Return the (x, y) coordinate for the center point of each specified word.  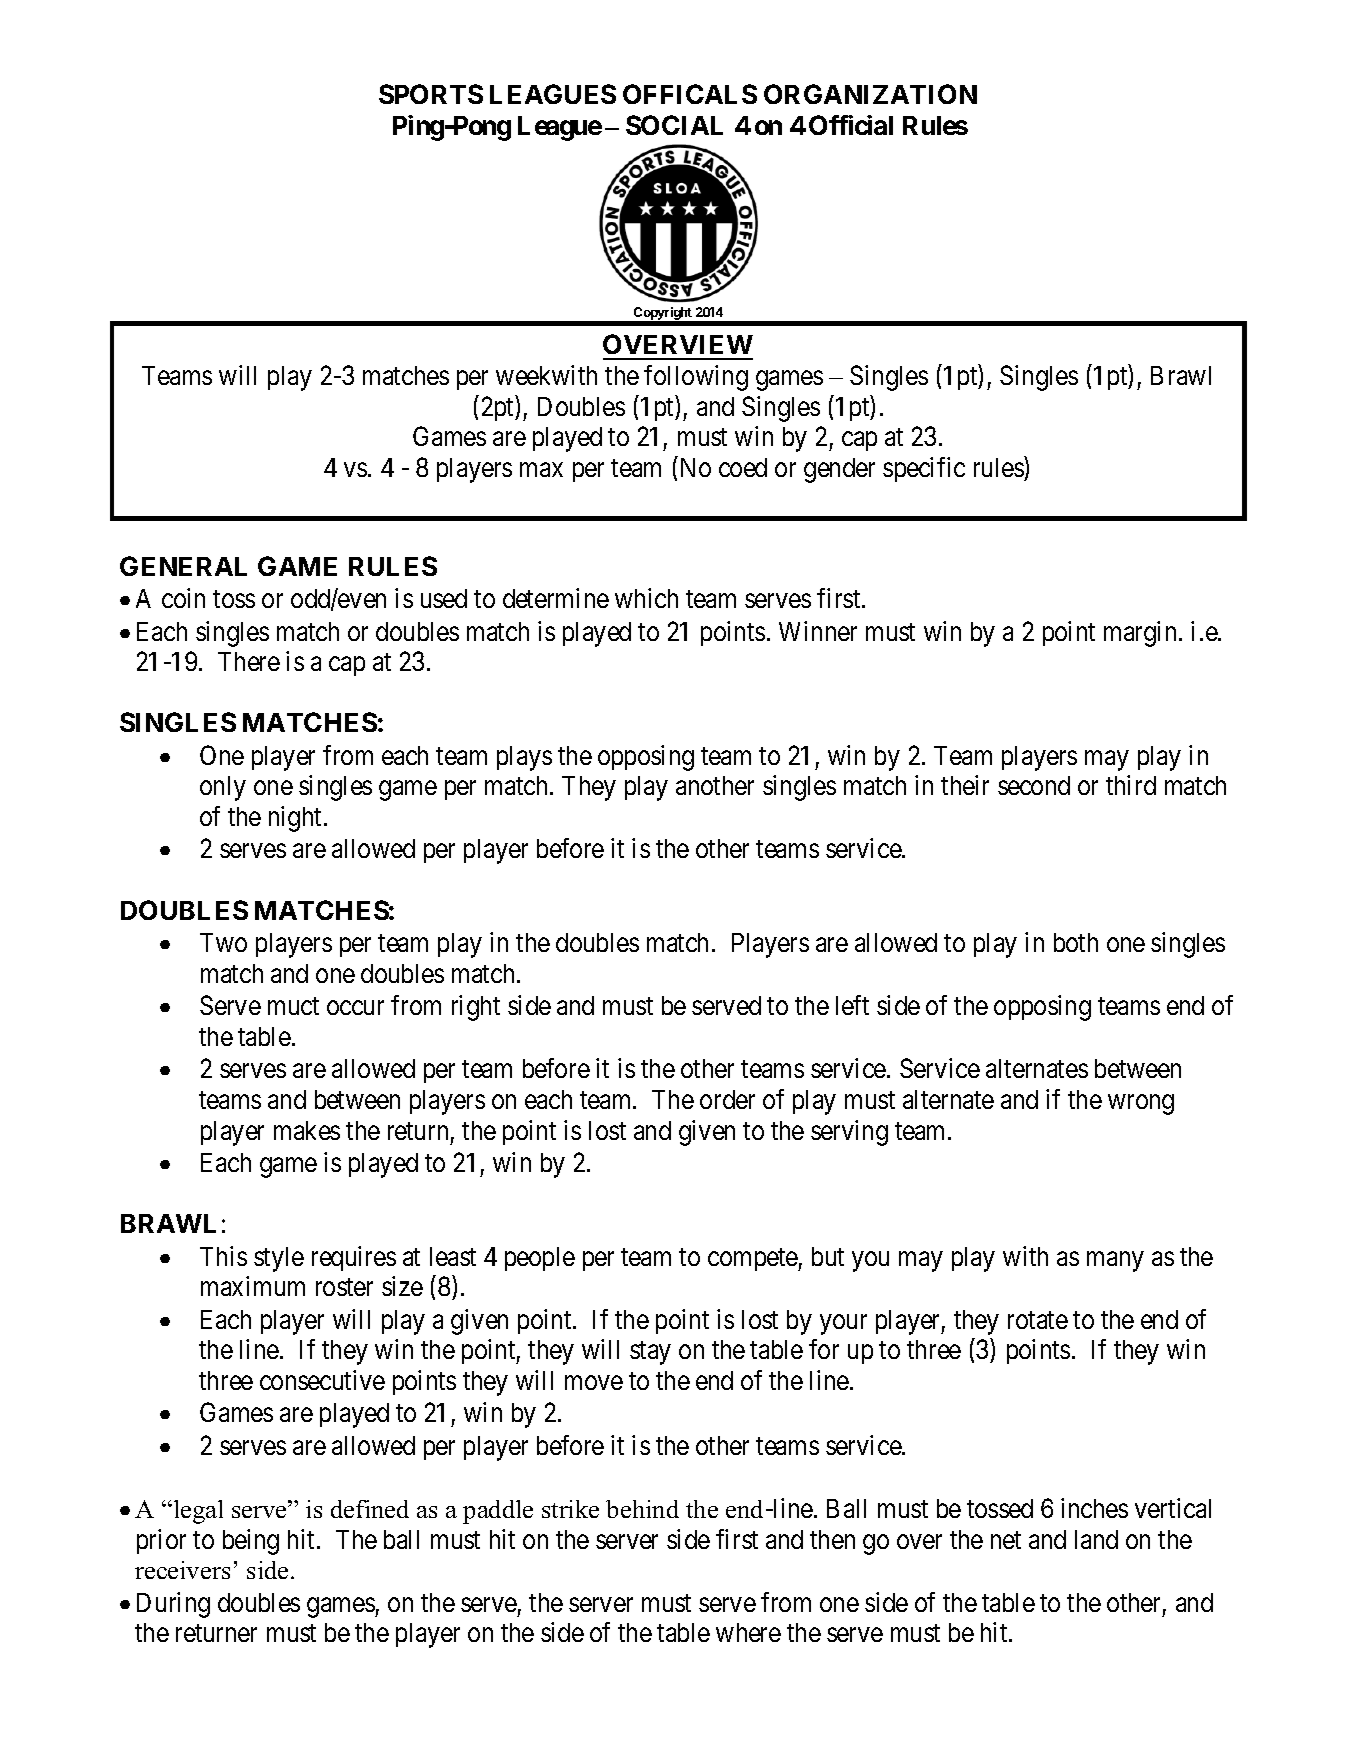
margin (1142, 634)
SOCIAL (674, 125)
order (727, 1099)
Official (851, 125)
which (646, 598)
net (1006, 1540)
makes (307, 1130)
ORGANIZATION (870, 94)
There (249, 661)
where (748, 1632)
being (251, 1542)
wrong (1141, 1105)
